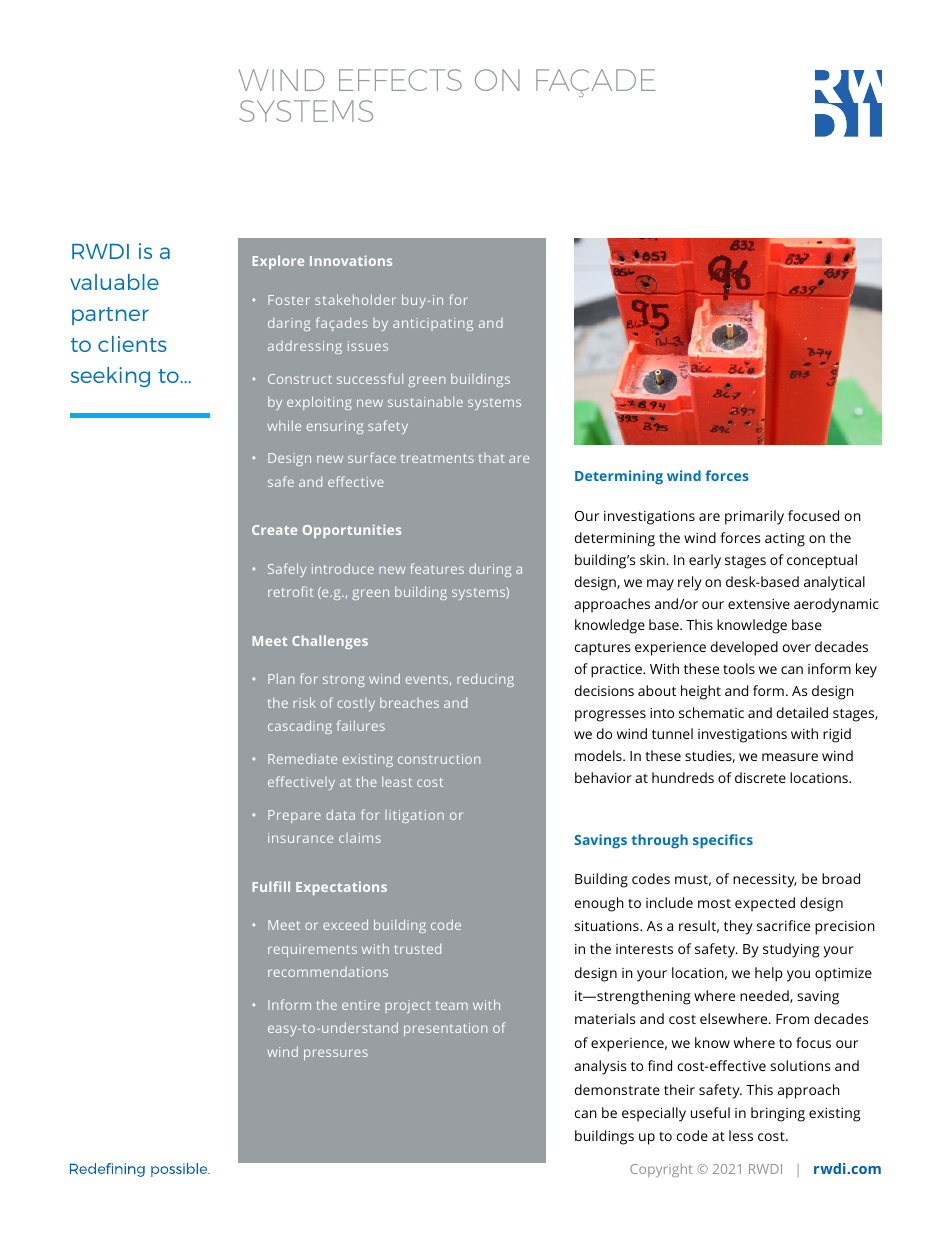 The width and height of the screenshot is (952, 1233). What do you see at coordinates (336, 1054) in the screenshot?
I see `pressures` at bounding box center [336, 1054].
